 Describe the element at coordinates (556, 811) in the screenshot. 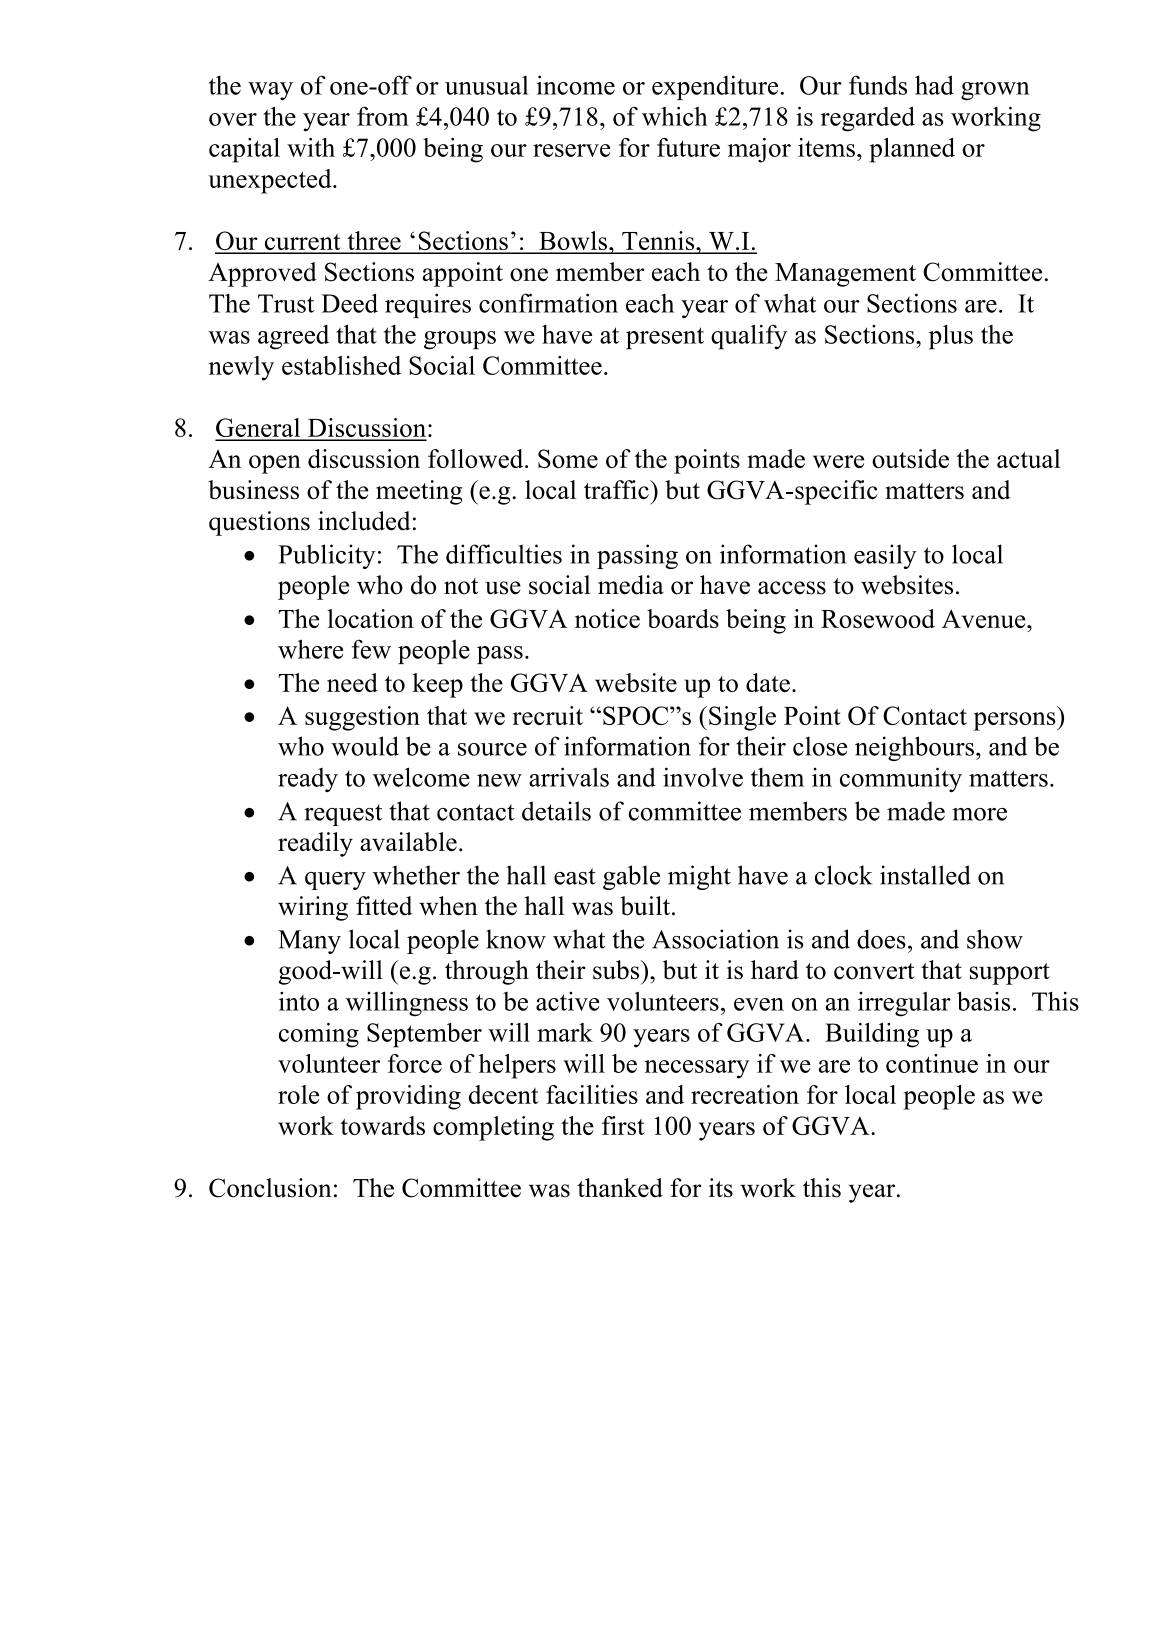

I see `details` at that location.
